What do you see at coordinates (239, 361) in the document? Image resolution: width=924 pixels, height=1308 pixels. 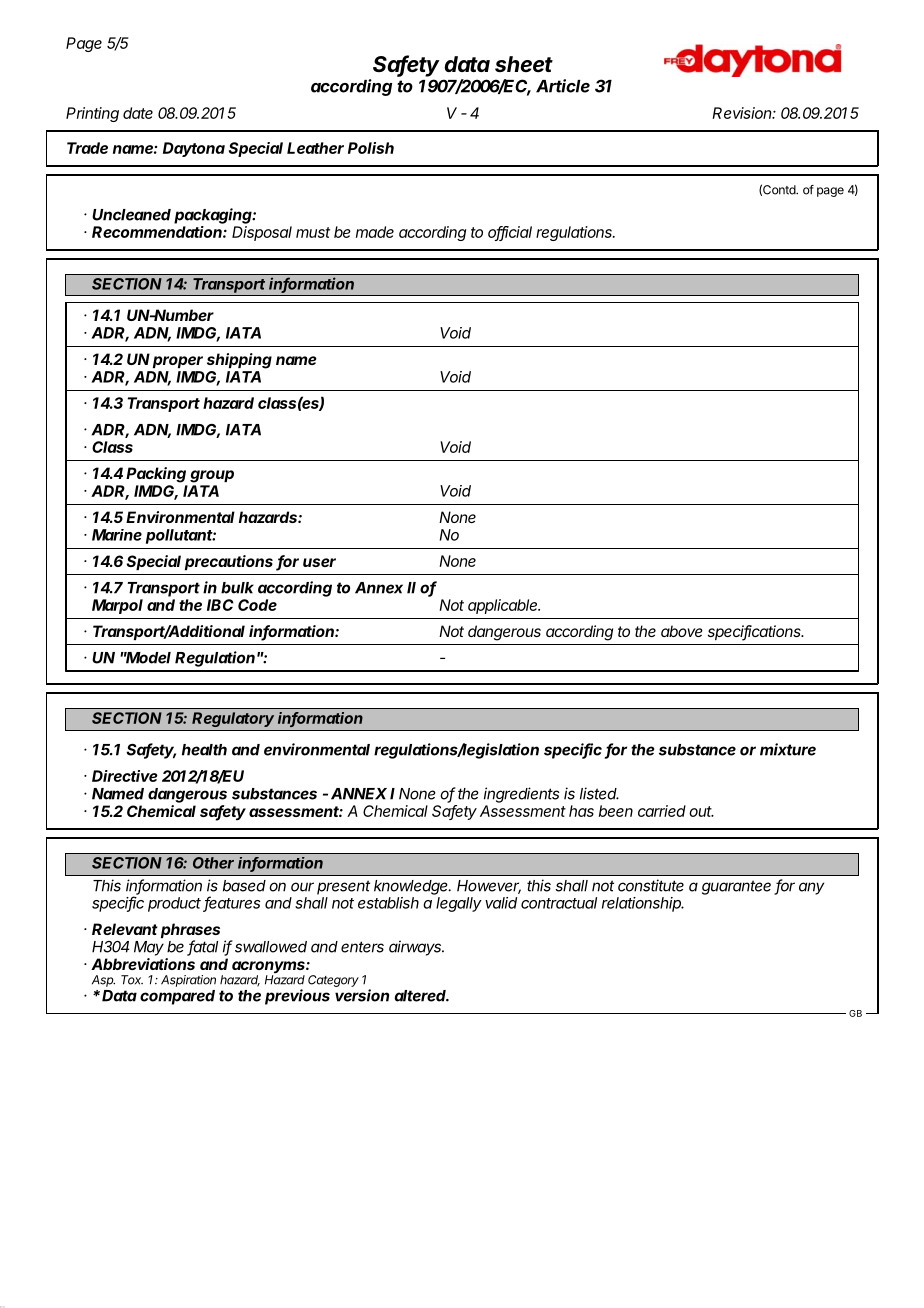 I see `shipping` at bounding box center [239, 361].
